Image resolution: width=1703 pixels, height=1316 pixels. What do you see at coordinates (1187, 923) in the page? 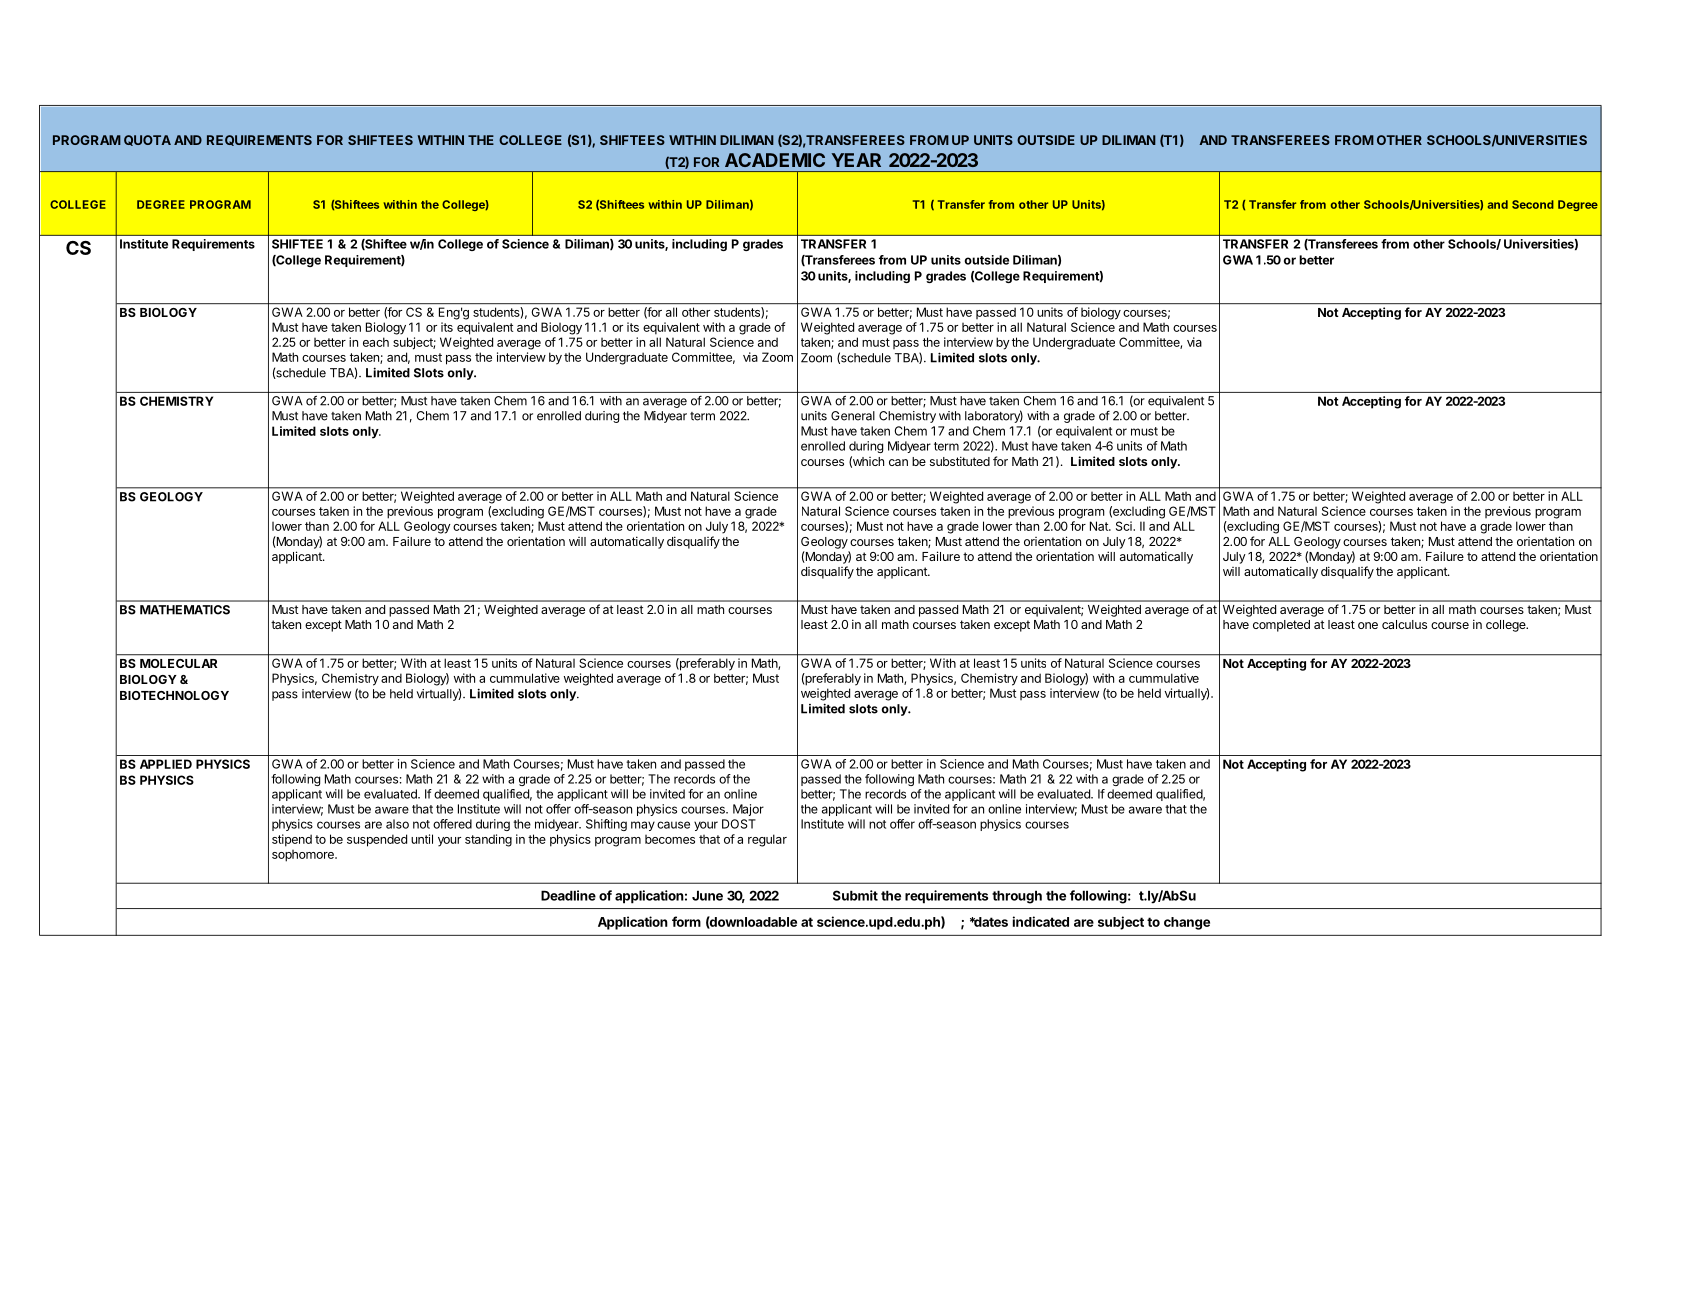
I see `change` at bounding box center [1187, 923].
